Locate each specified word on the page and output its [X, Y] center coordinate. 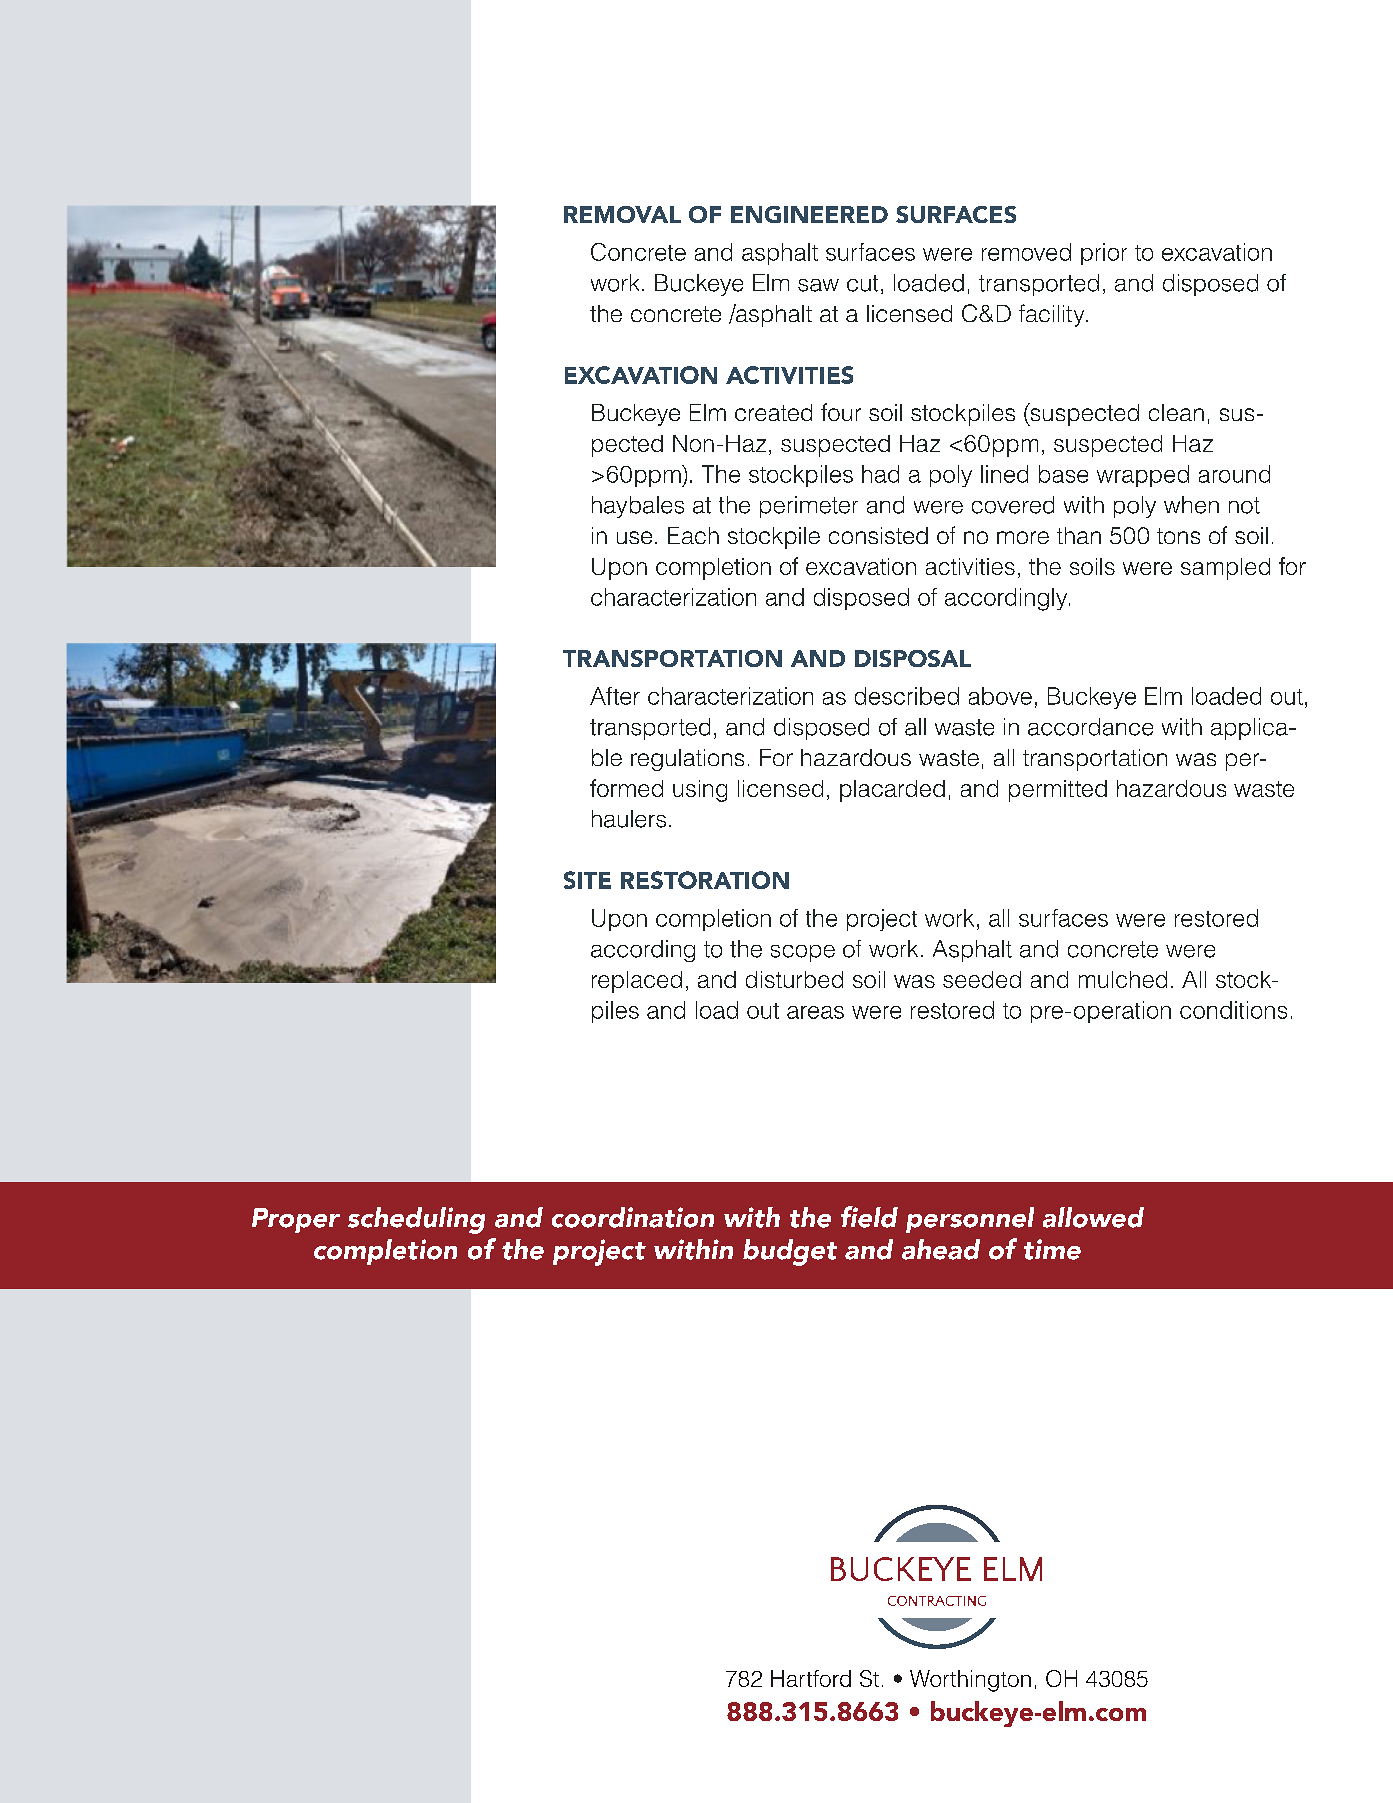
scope [803, 953]
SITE [587, 880]
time [1052, 1249]
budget [790, 1252]
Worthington [970, 1681]
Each [693, 535]
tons [1178, 536]
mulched [1123, 979]
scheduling [416, 1220]
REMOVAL [622, 214]
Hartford [811, 1678]
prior [1104, 254]
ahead [941, 1249]
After [615, 696]
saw [818, 285]
